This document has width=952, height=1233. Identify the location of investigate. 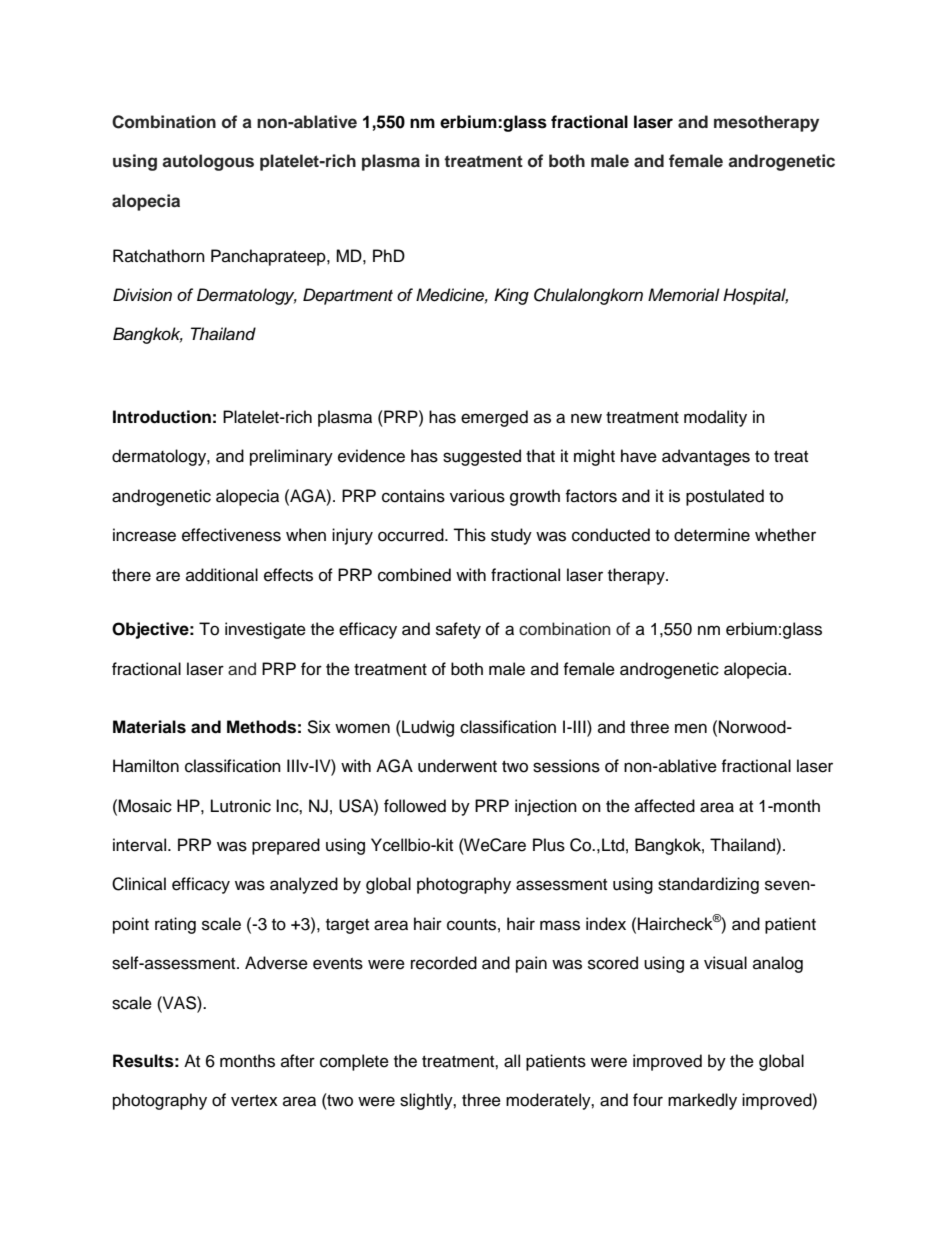
(265, 630).
